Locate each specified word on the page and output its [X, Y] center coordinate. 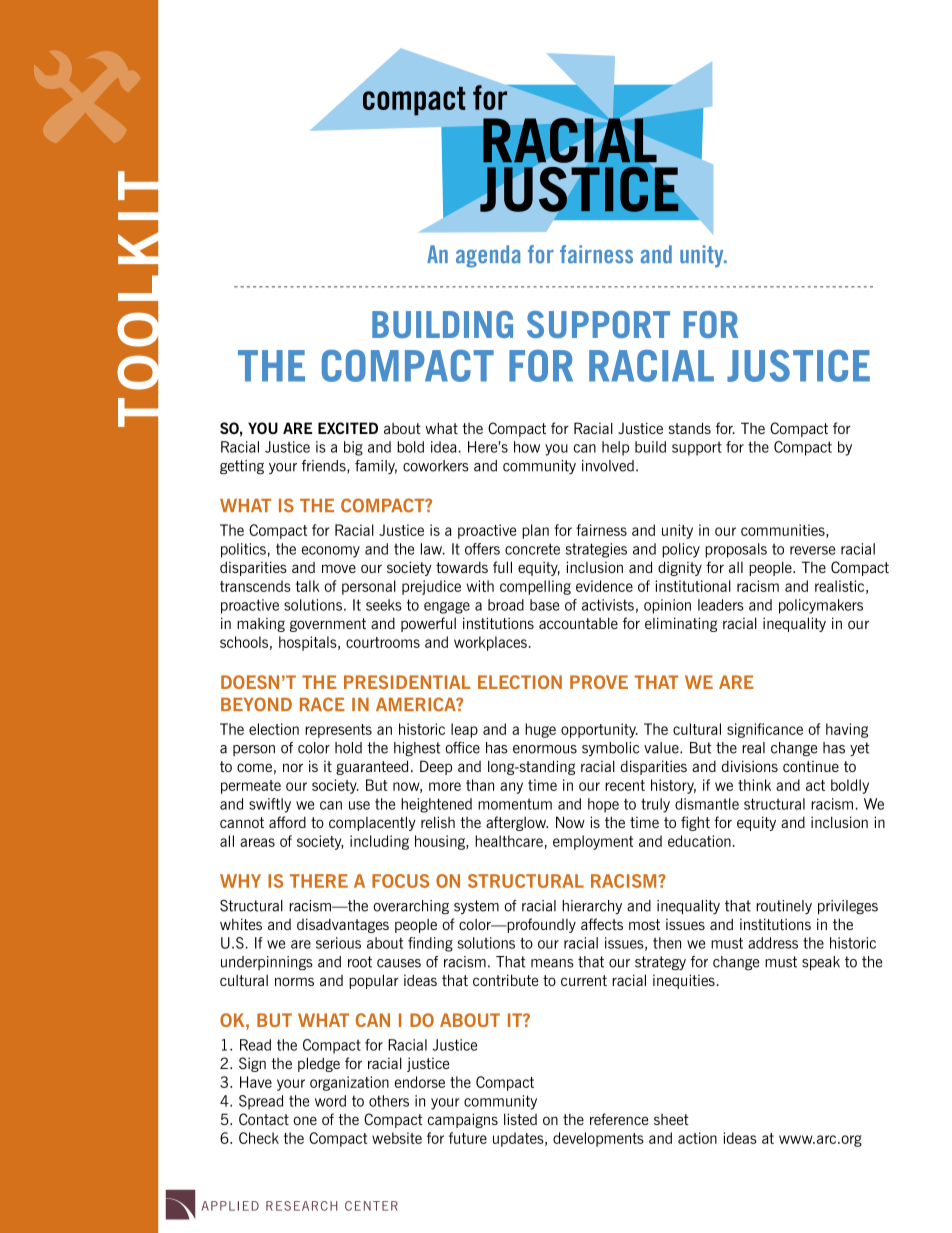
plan [535, 531]
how [527, 447]
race [322, 704]
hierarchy [592, 907]
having [847, 730]
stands [689, 428]
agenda [488, 256]
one [305, 1120]
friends [325, 467]
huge [540, 730]
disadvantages [343, 925]
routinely [784, 907]
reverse [812, 550]
